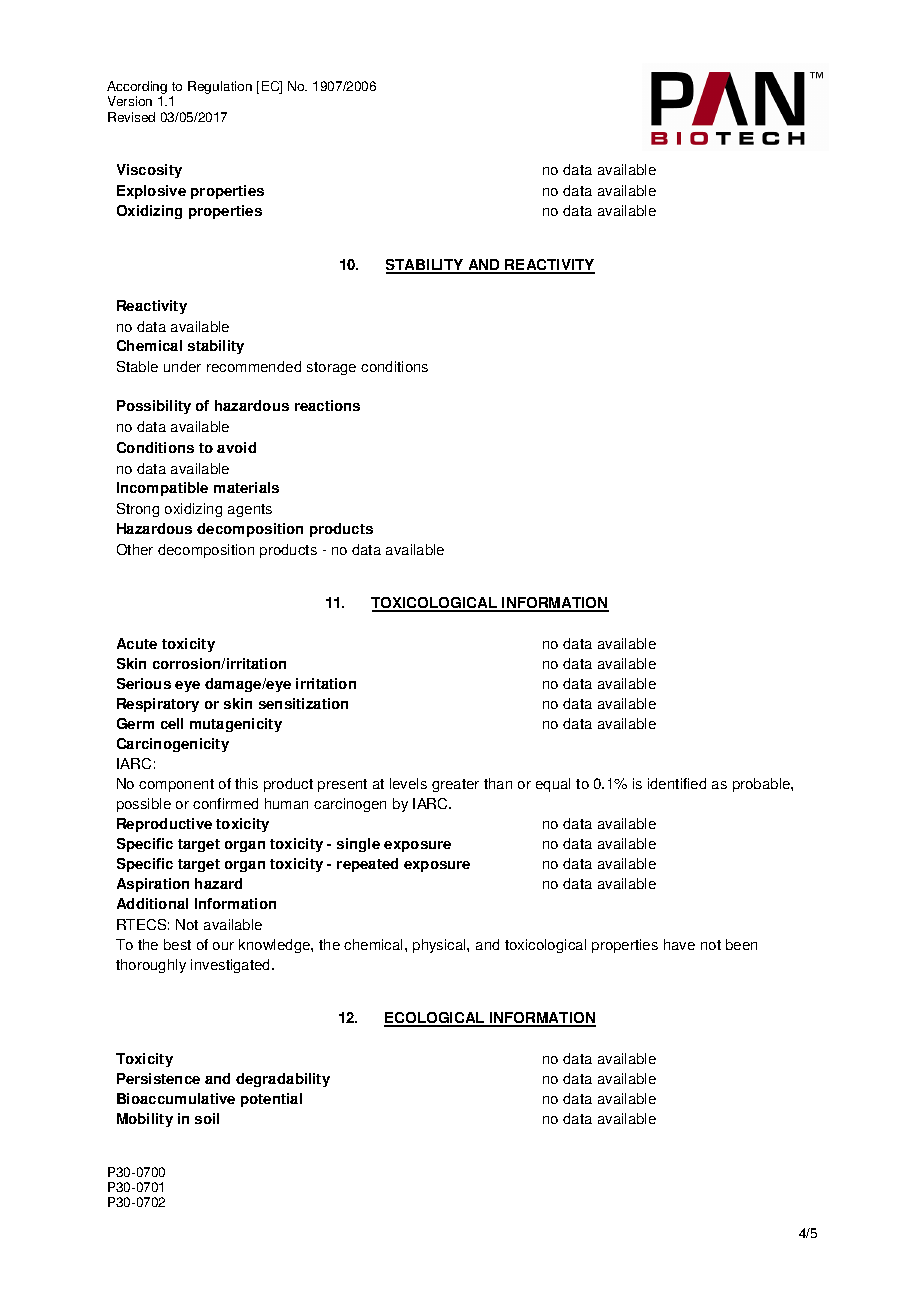 The height and width of the image is (1308, 924). Describe the element at coordinates (331, 368) in the image. I see `storage` at that location.
